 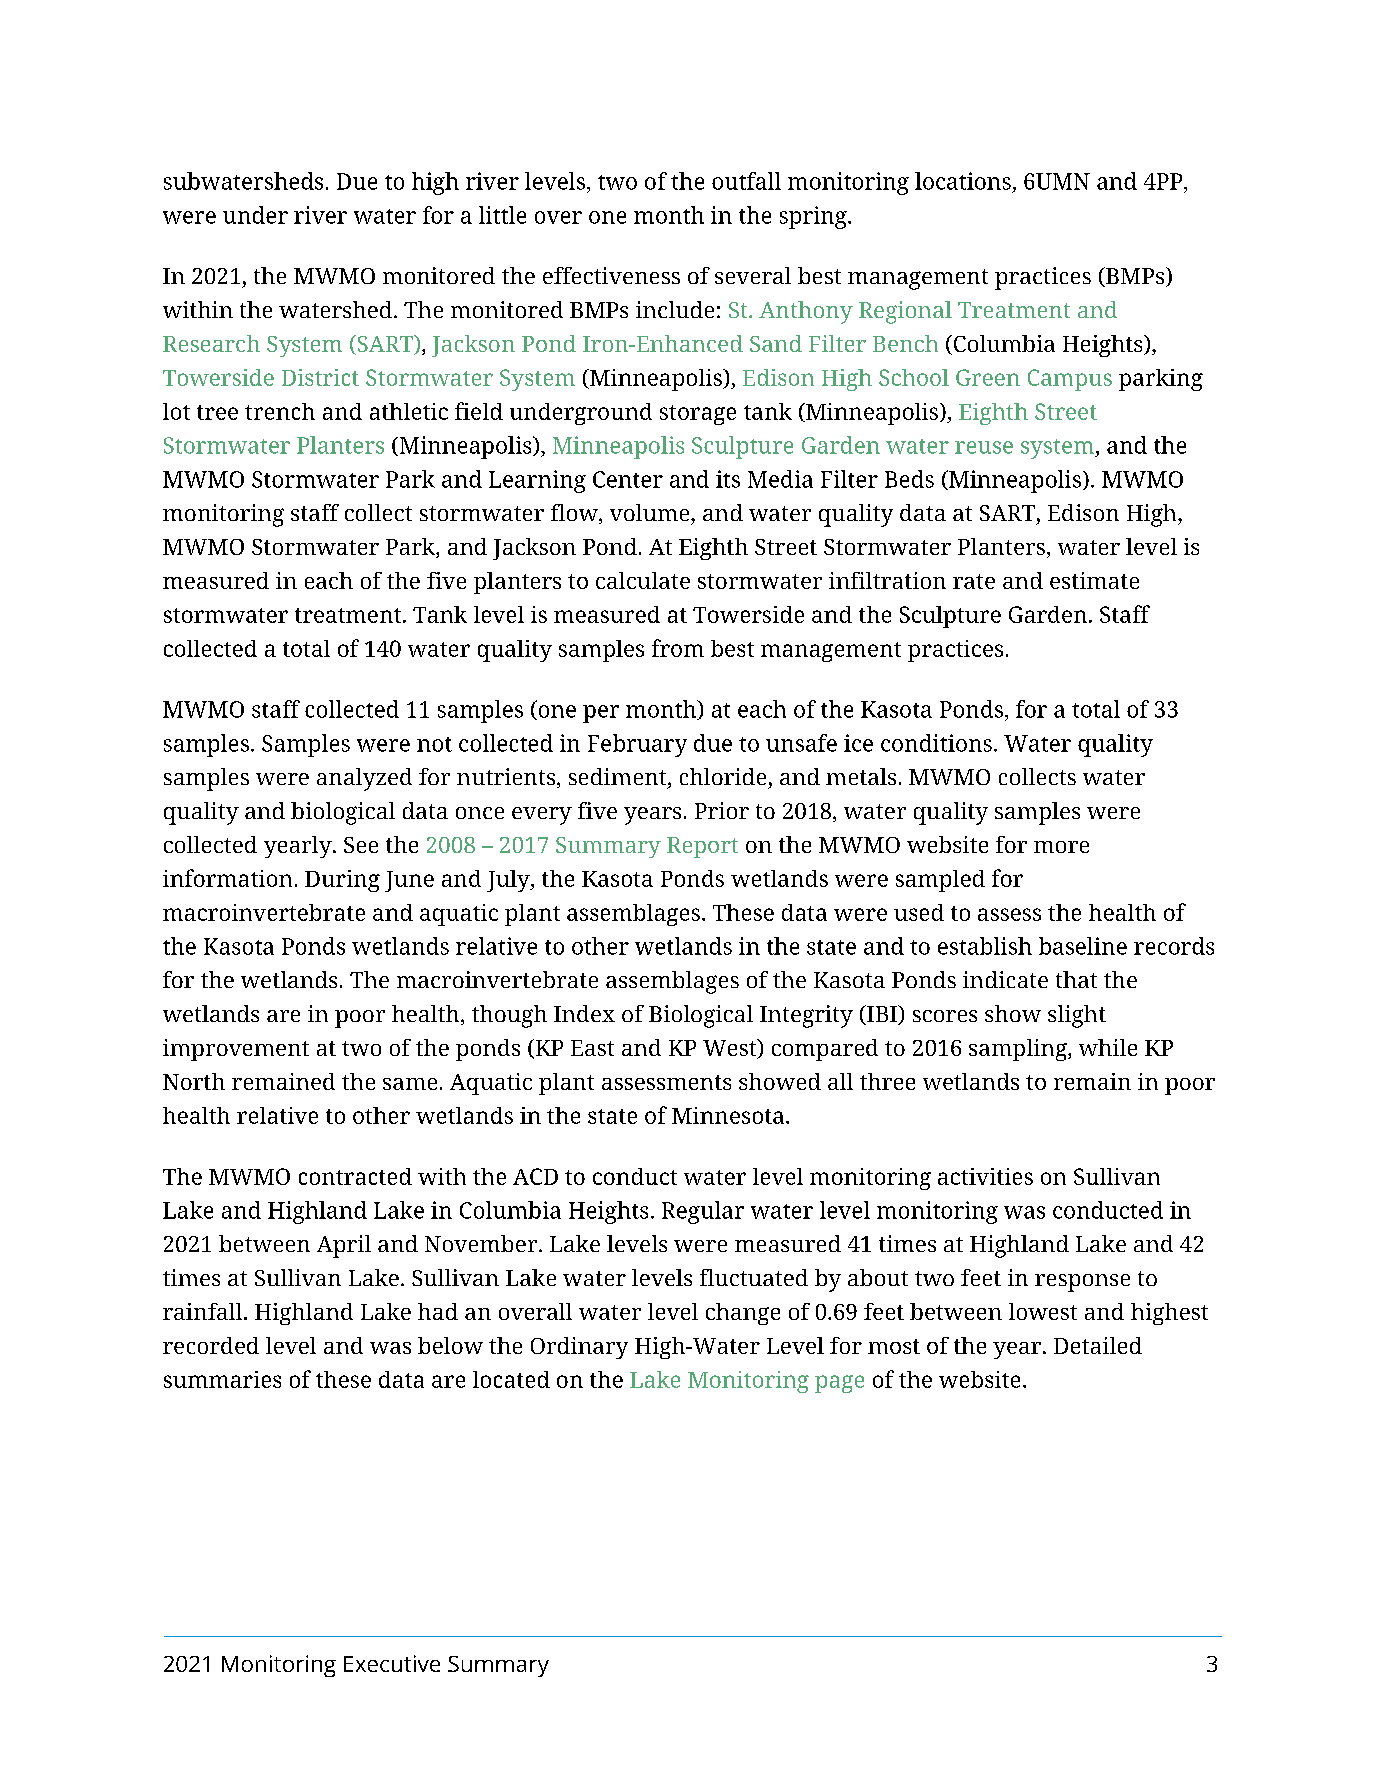 What do you see at coordinates (651, 512) in the screenshot?
I see `volume` at bounding box center [651, 512].
